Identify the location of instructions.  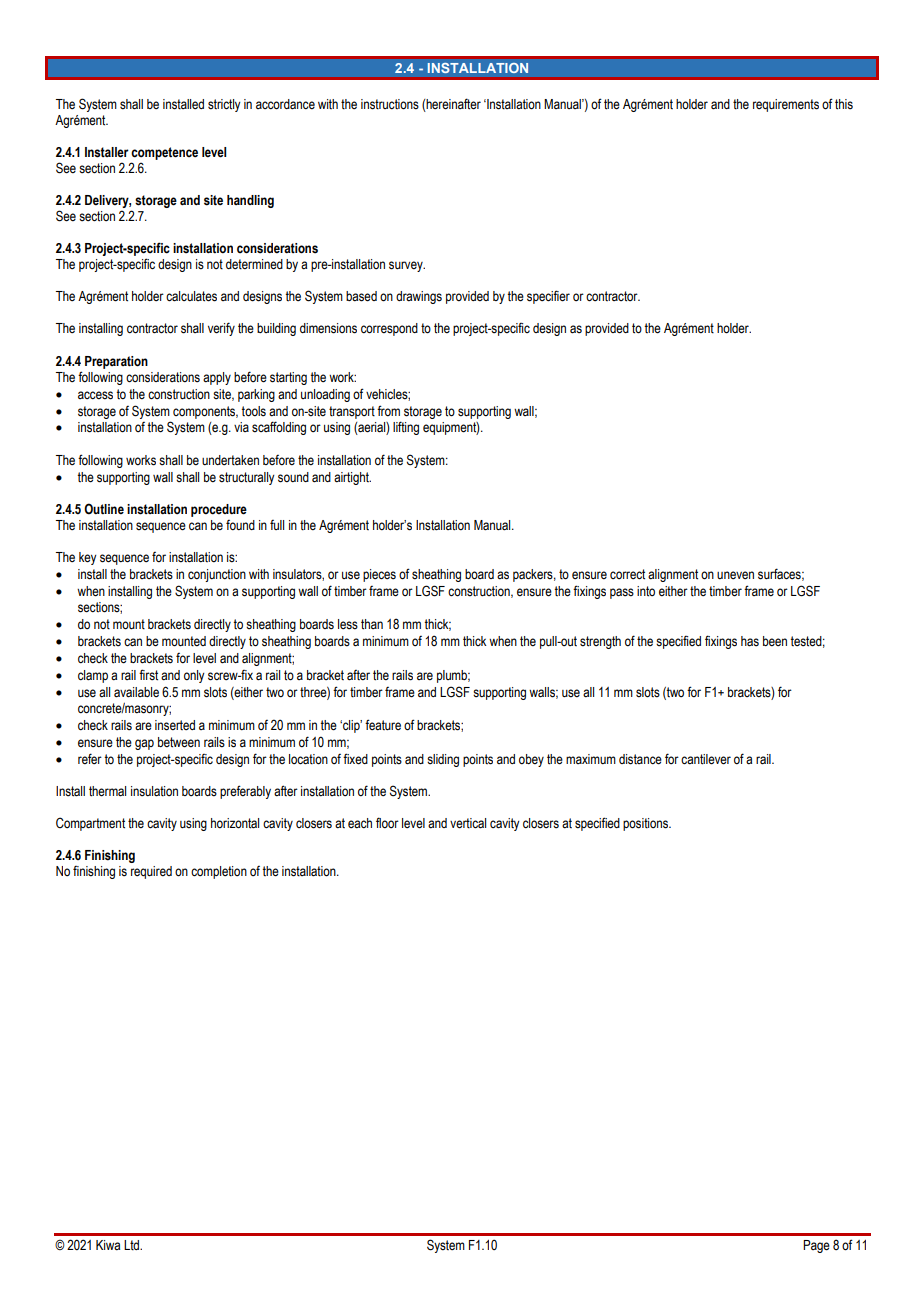
(390, 104).
